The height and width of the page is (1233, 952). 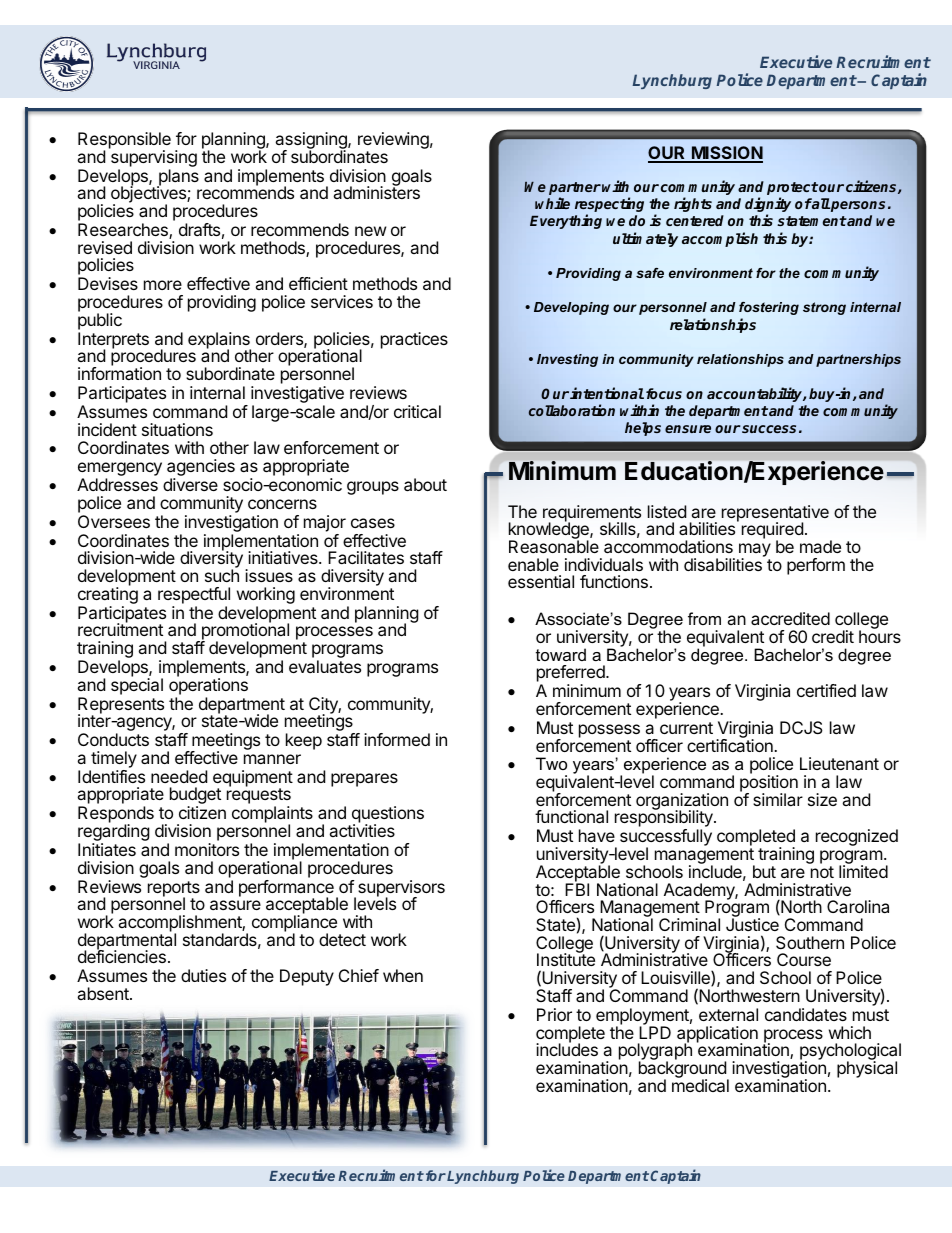 What do you see at coordinates (550, 531) in the page?
I see `knowledge` at bounding box center [550, 531].
